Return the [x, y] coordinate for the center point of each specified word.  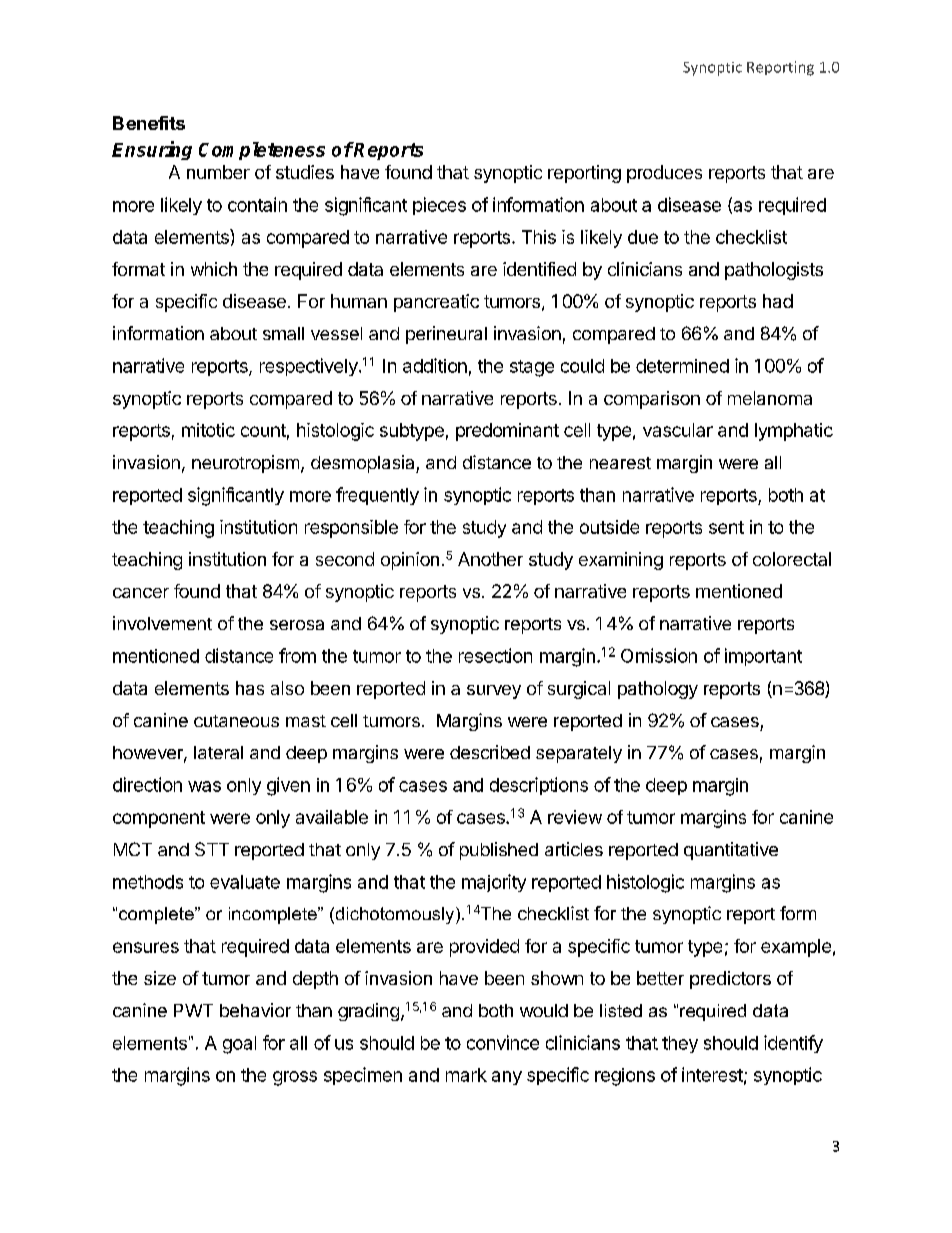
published [499, 851]
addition [435, 365]
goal [239, 1045]
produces [664, 174]
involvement [162, 623]
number [218, 172]
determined [682, 366]
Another [490, 559]
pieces [439, 206]
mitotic [208, 430]
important [763, 657]
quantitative [731, 851]
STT [212, 849]
